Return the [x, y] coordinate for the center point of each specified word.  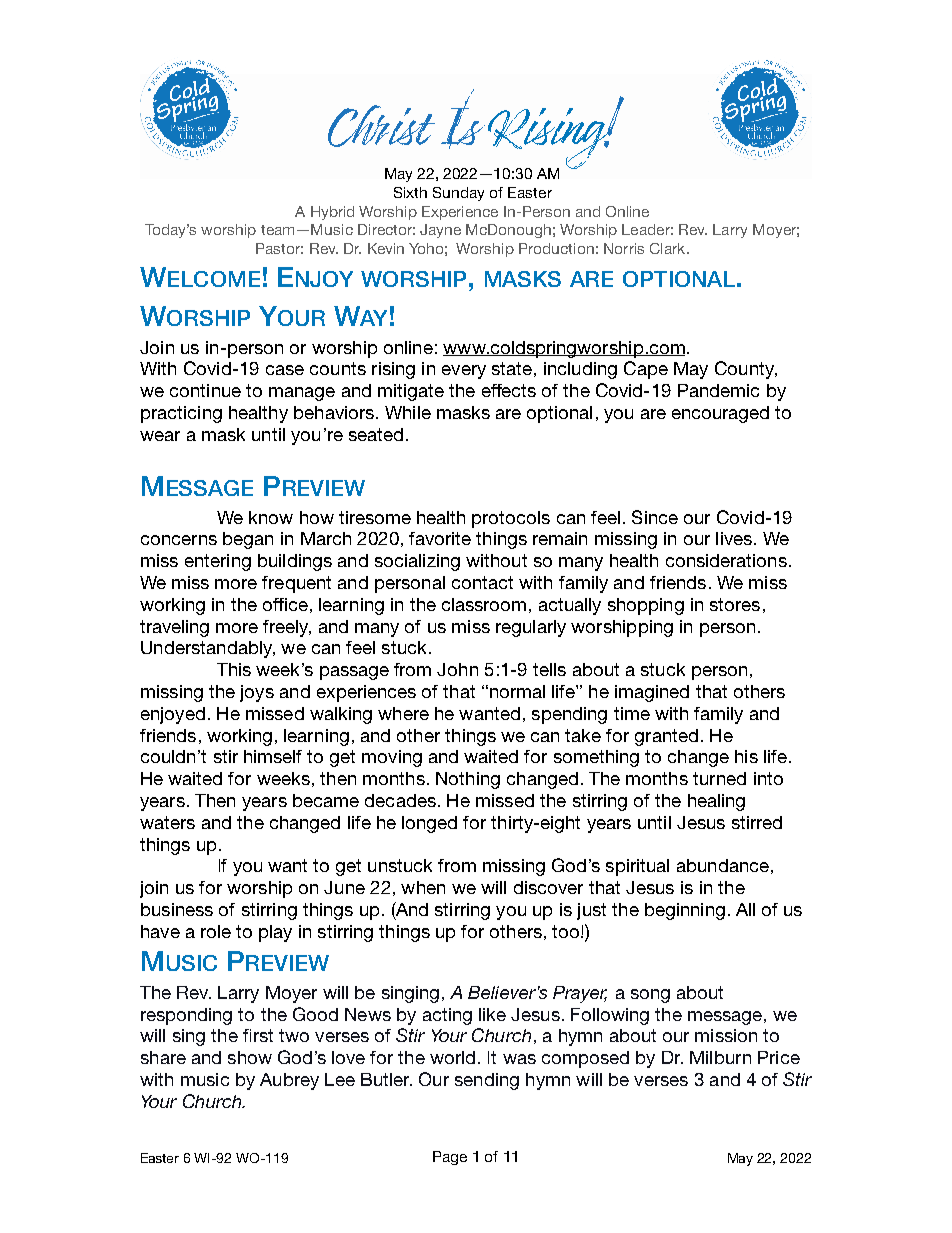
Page [450, 1158]
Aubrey [289, 1081]
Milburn [720, 1057]
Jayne [440, 231]
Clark [669, 248]
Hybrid [332, 213]
